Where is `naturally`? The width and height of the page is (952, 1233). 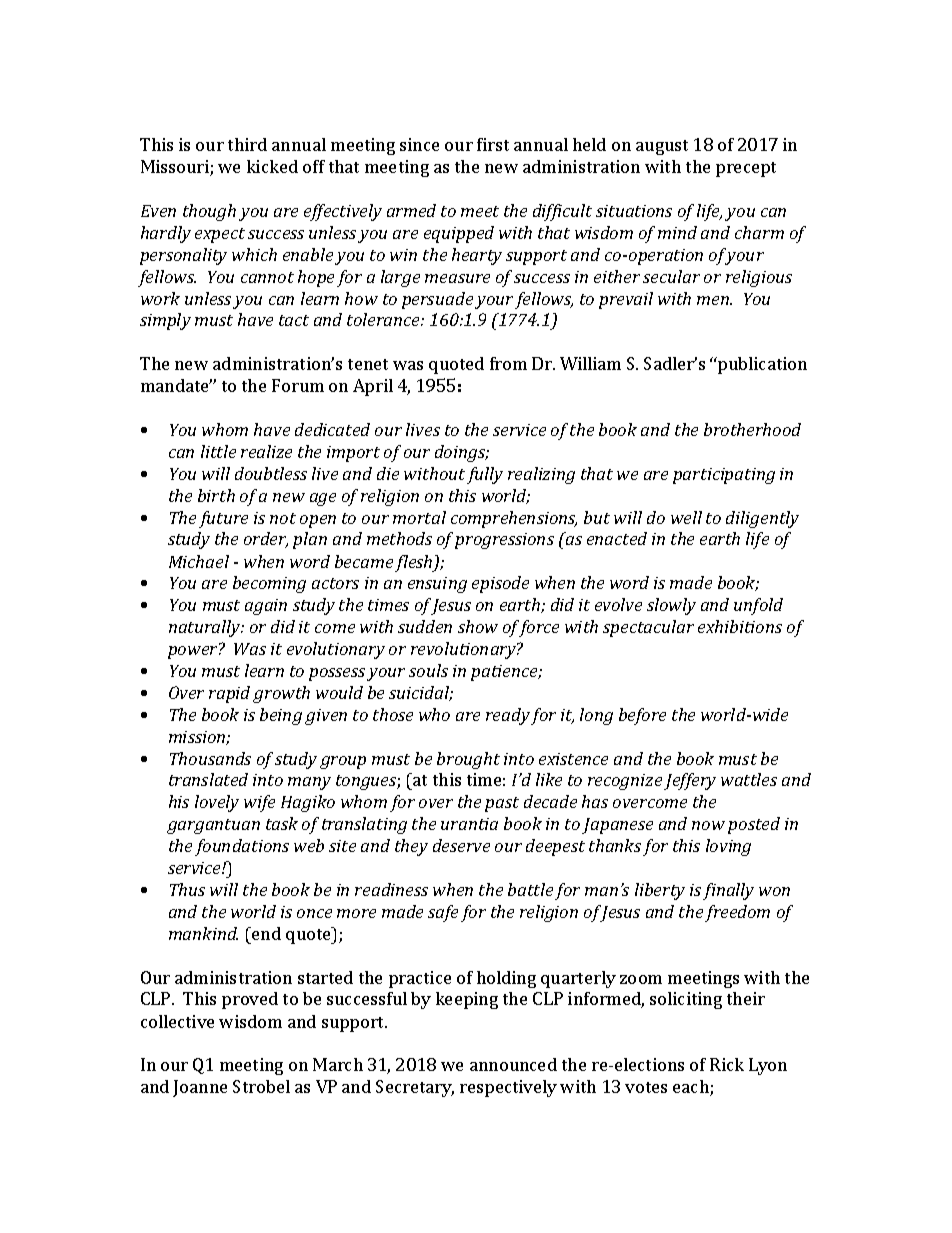
naturally is located at coordinates (206, 628).
